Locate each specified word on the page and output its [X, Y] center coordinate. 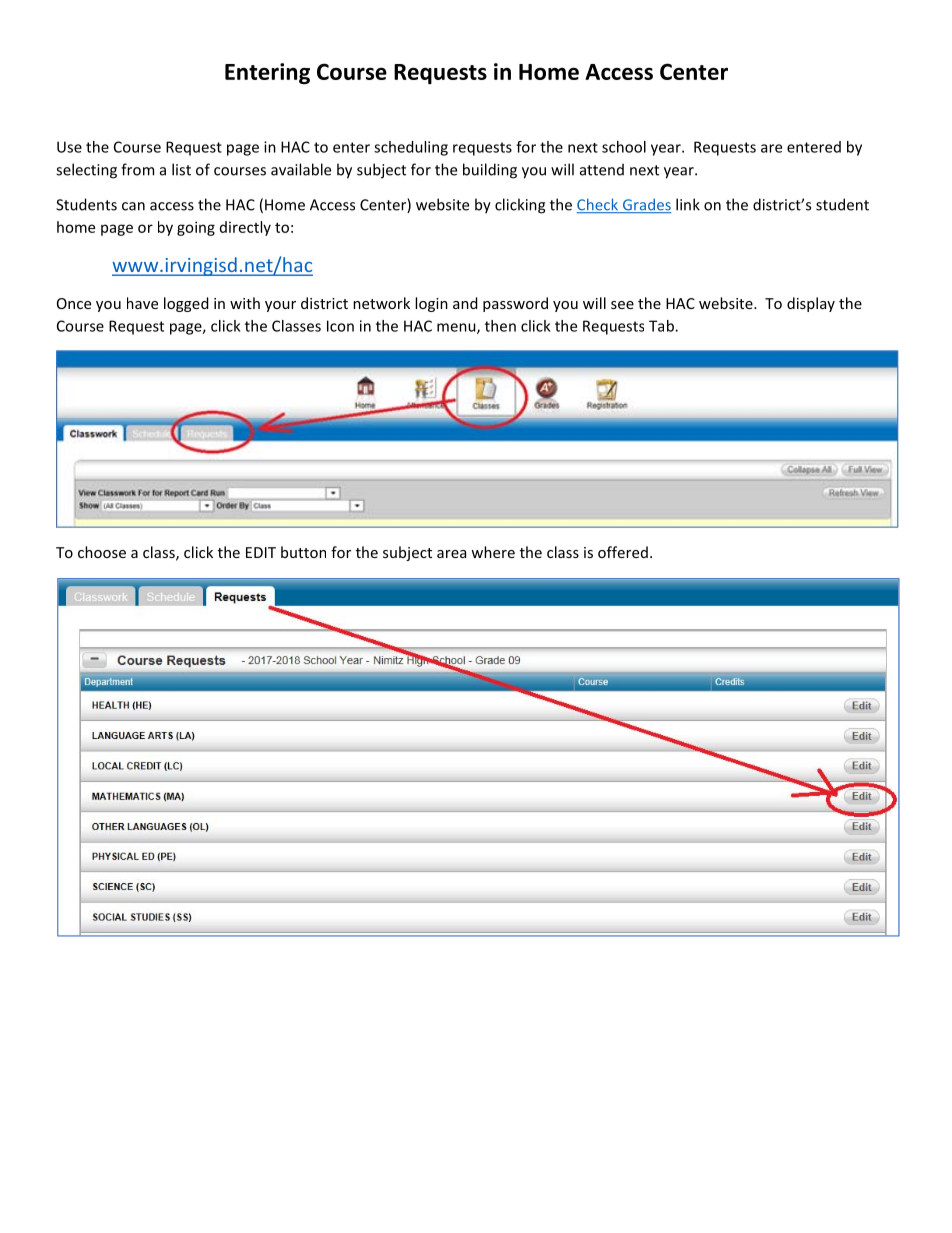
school [624, 147]
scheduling [411, 148]
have [142, 303]
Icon [340, 326]
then [500, 326]
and [465, 303]
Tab [662, 326]
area [451, 554]
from [137, 169]
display [811, 304]
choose [102, 552]
